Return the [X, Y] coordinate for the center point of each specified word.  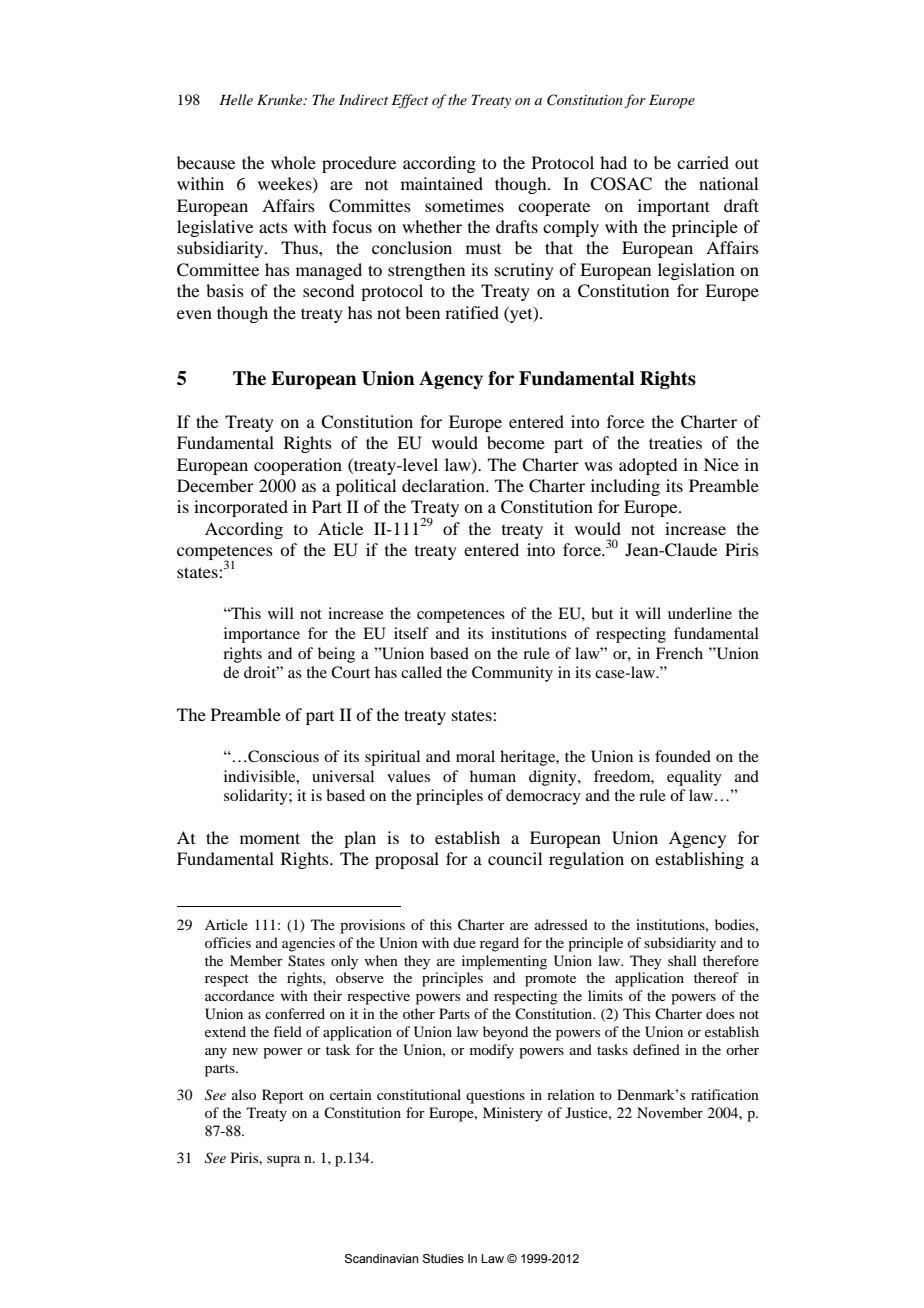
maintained [442, 183]
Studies [443, 1259]
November [670, 1112]
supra [283, 1161]
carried [703, 162]
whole [293, 162]
